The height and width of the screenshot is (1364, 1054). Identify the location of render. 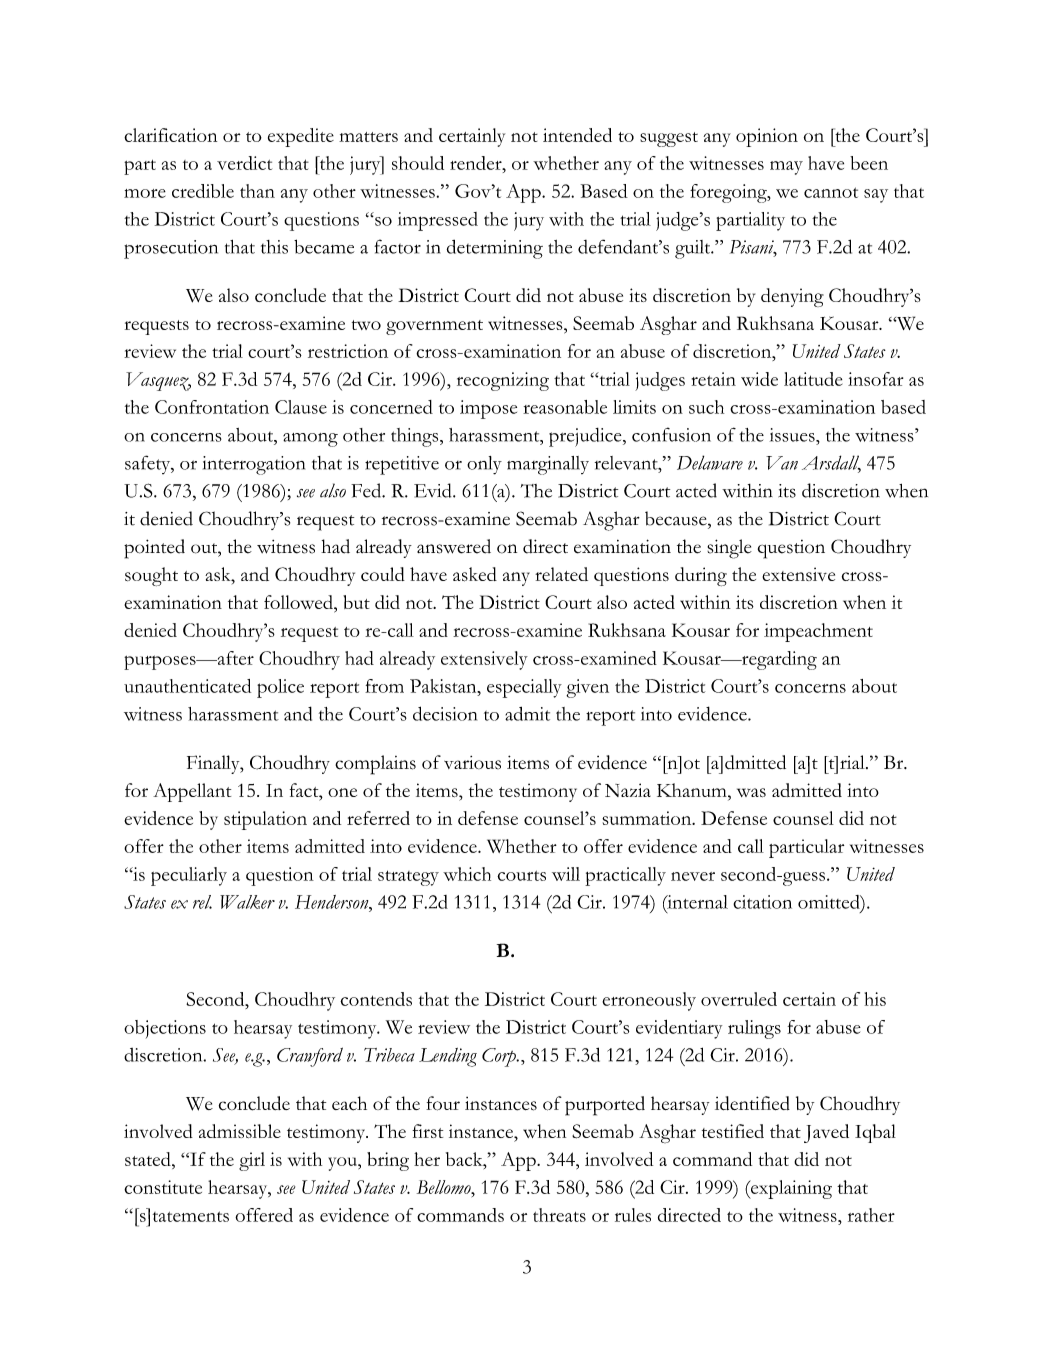
(477, 163).
